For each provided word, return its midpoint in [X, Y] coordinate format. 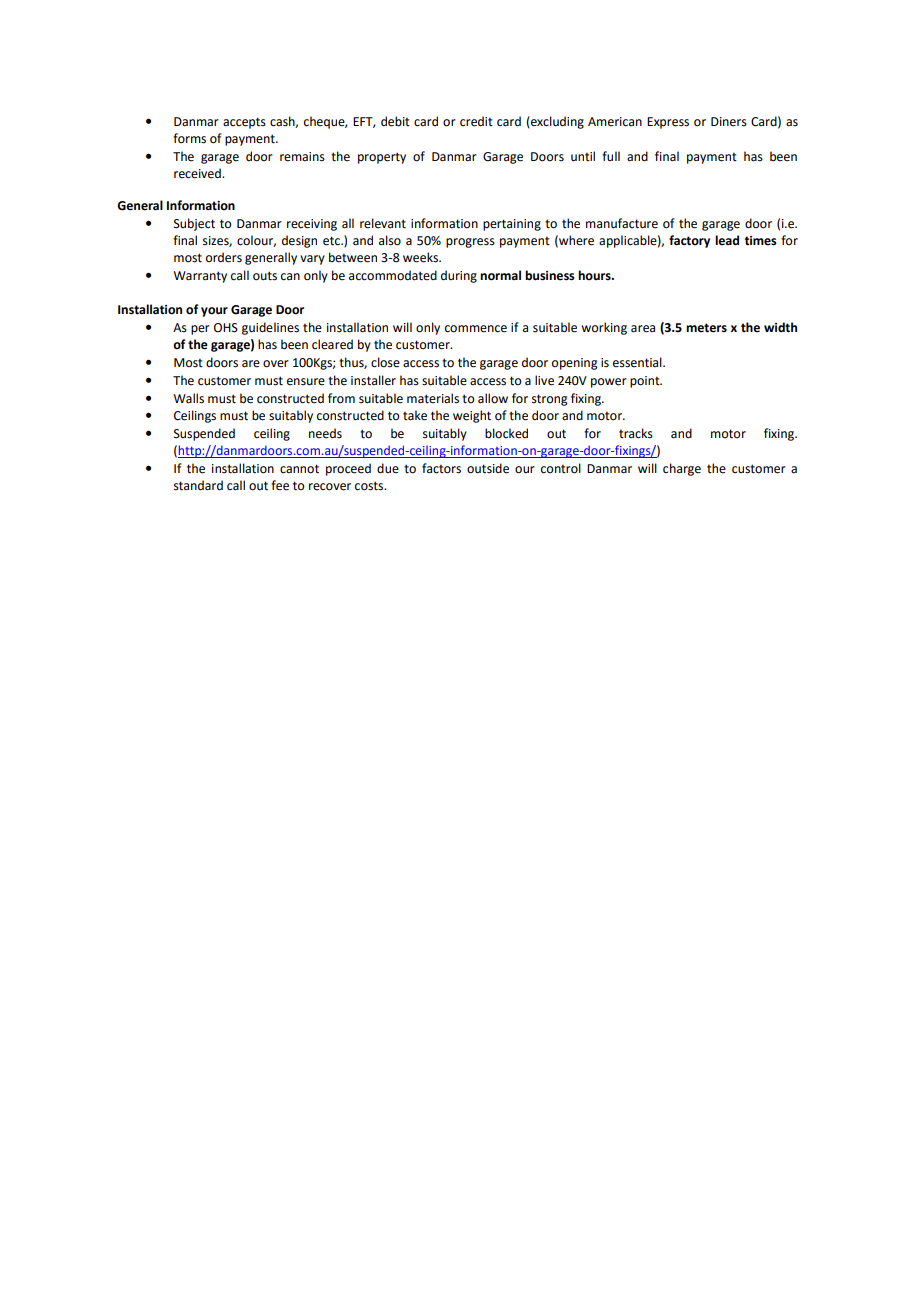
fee [280, 485]
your [214, 312]
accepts [244, 123]
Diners [729, 122]
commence [476, 329]
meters [706, 328]
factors [441, 468]
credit [476, 121]
